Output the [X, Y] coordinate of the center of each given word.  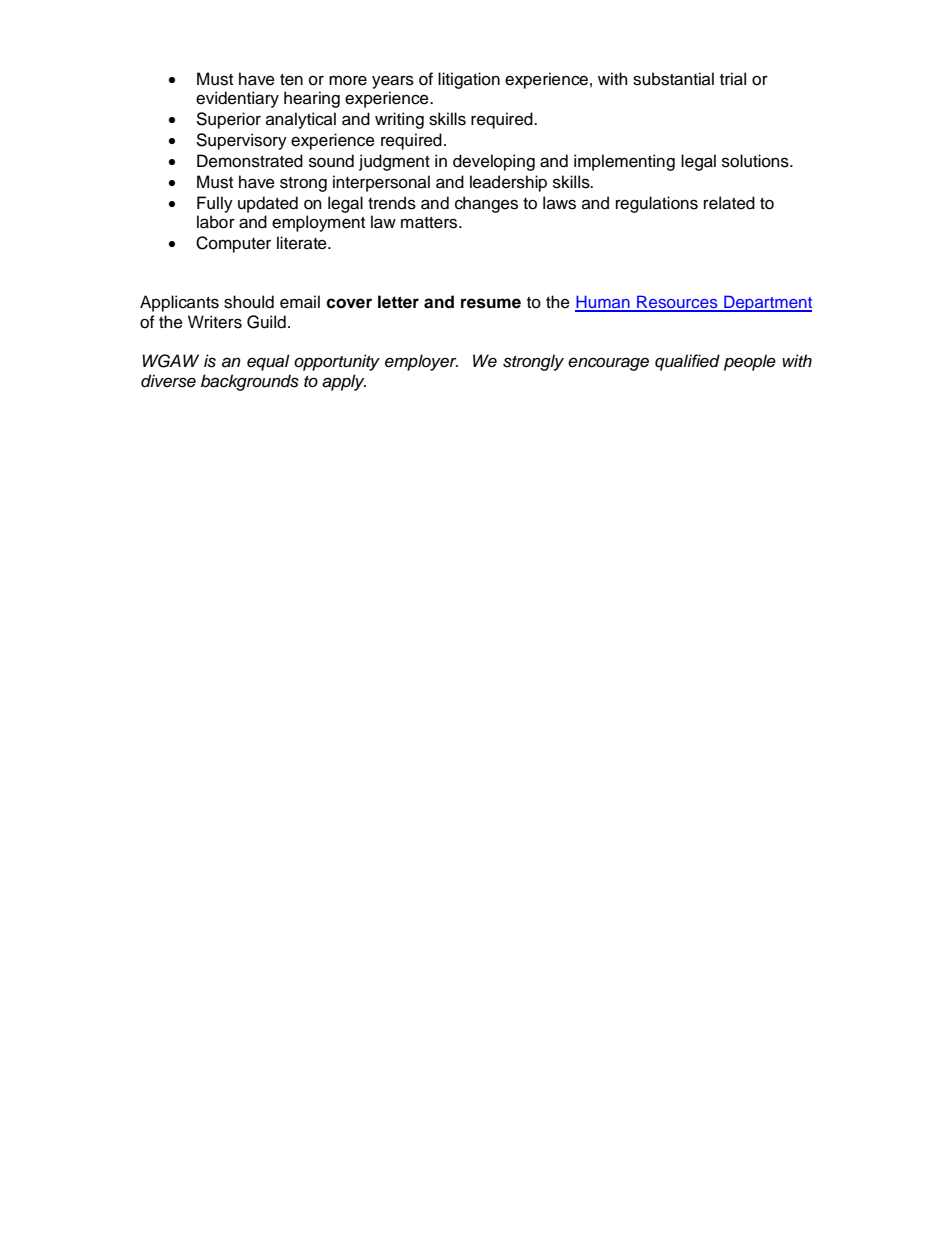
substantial [673, 79]
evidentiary [237, 99]
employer [421, 362]
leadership [508, 183]
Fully [215, 204]
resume [491, 303]
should [249, 302]
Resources [677, 303]
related [729, 203]
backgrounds [250, 382]
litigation [469, 80]
